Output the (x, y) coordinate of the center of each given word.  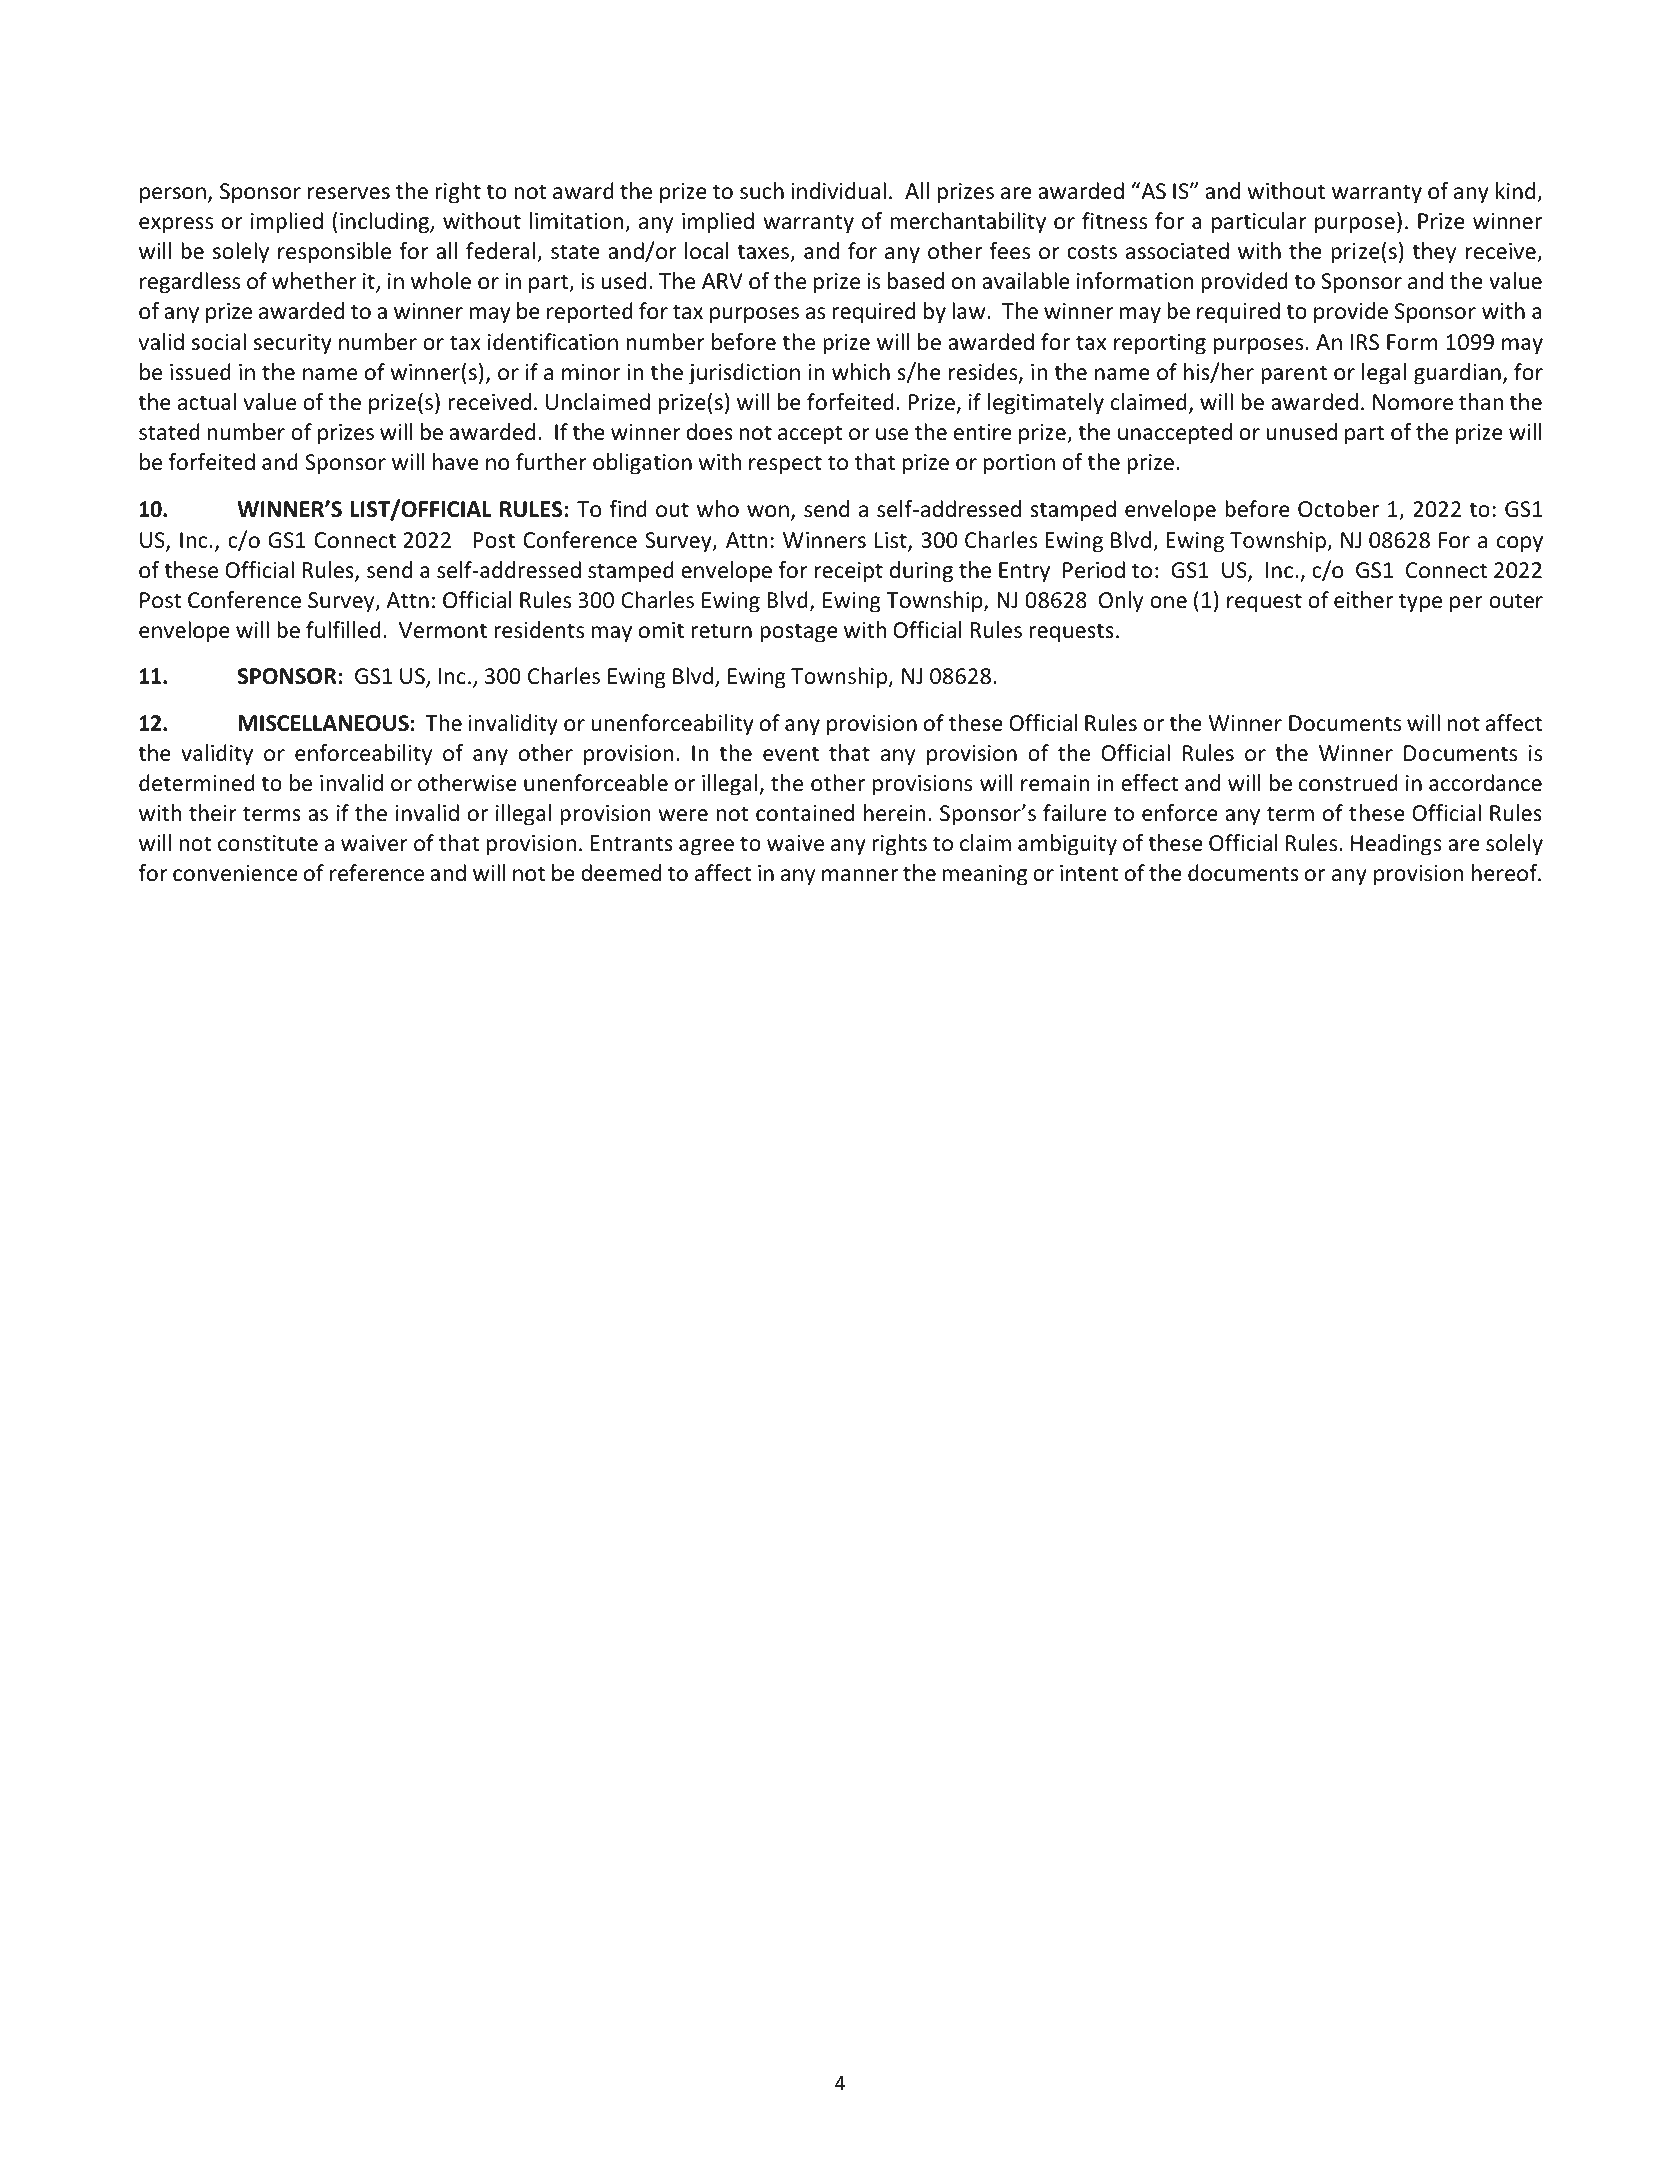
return (721, 631)
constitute (268, 843)
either (1363, 600)
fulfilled (343, 630)
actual (207, 402)
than (1481, 402)
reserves (349, 193)
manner (860, 875)
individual (838, 191)
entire (983, 432)
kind (1517, 192)
